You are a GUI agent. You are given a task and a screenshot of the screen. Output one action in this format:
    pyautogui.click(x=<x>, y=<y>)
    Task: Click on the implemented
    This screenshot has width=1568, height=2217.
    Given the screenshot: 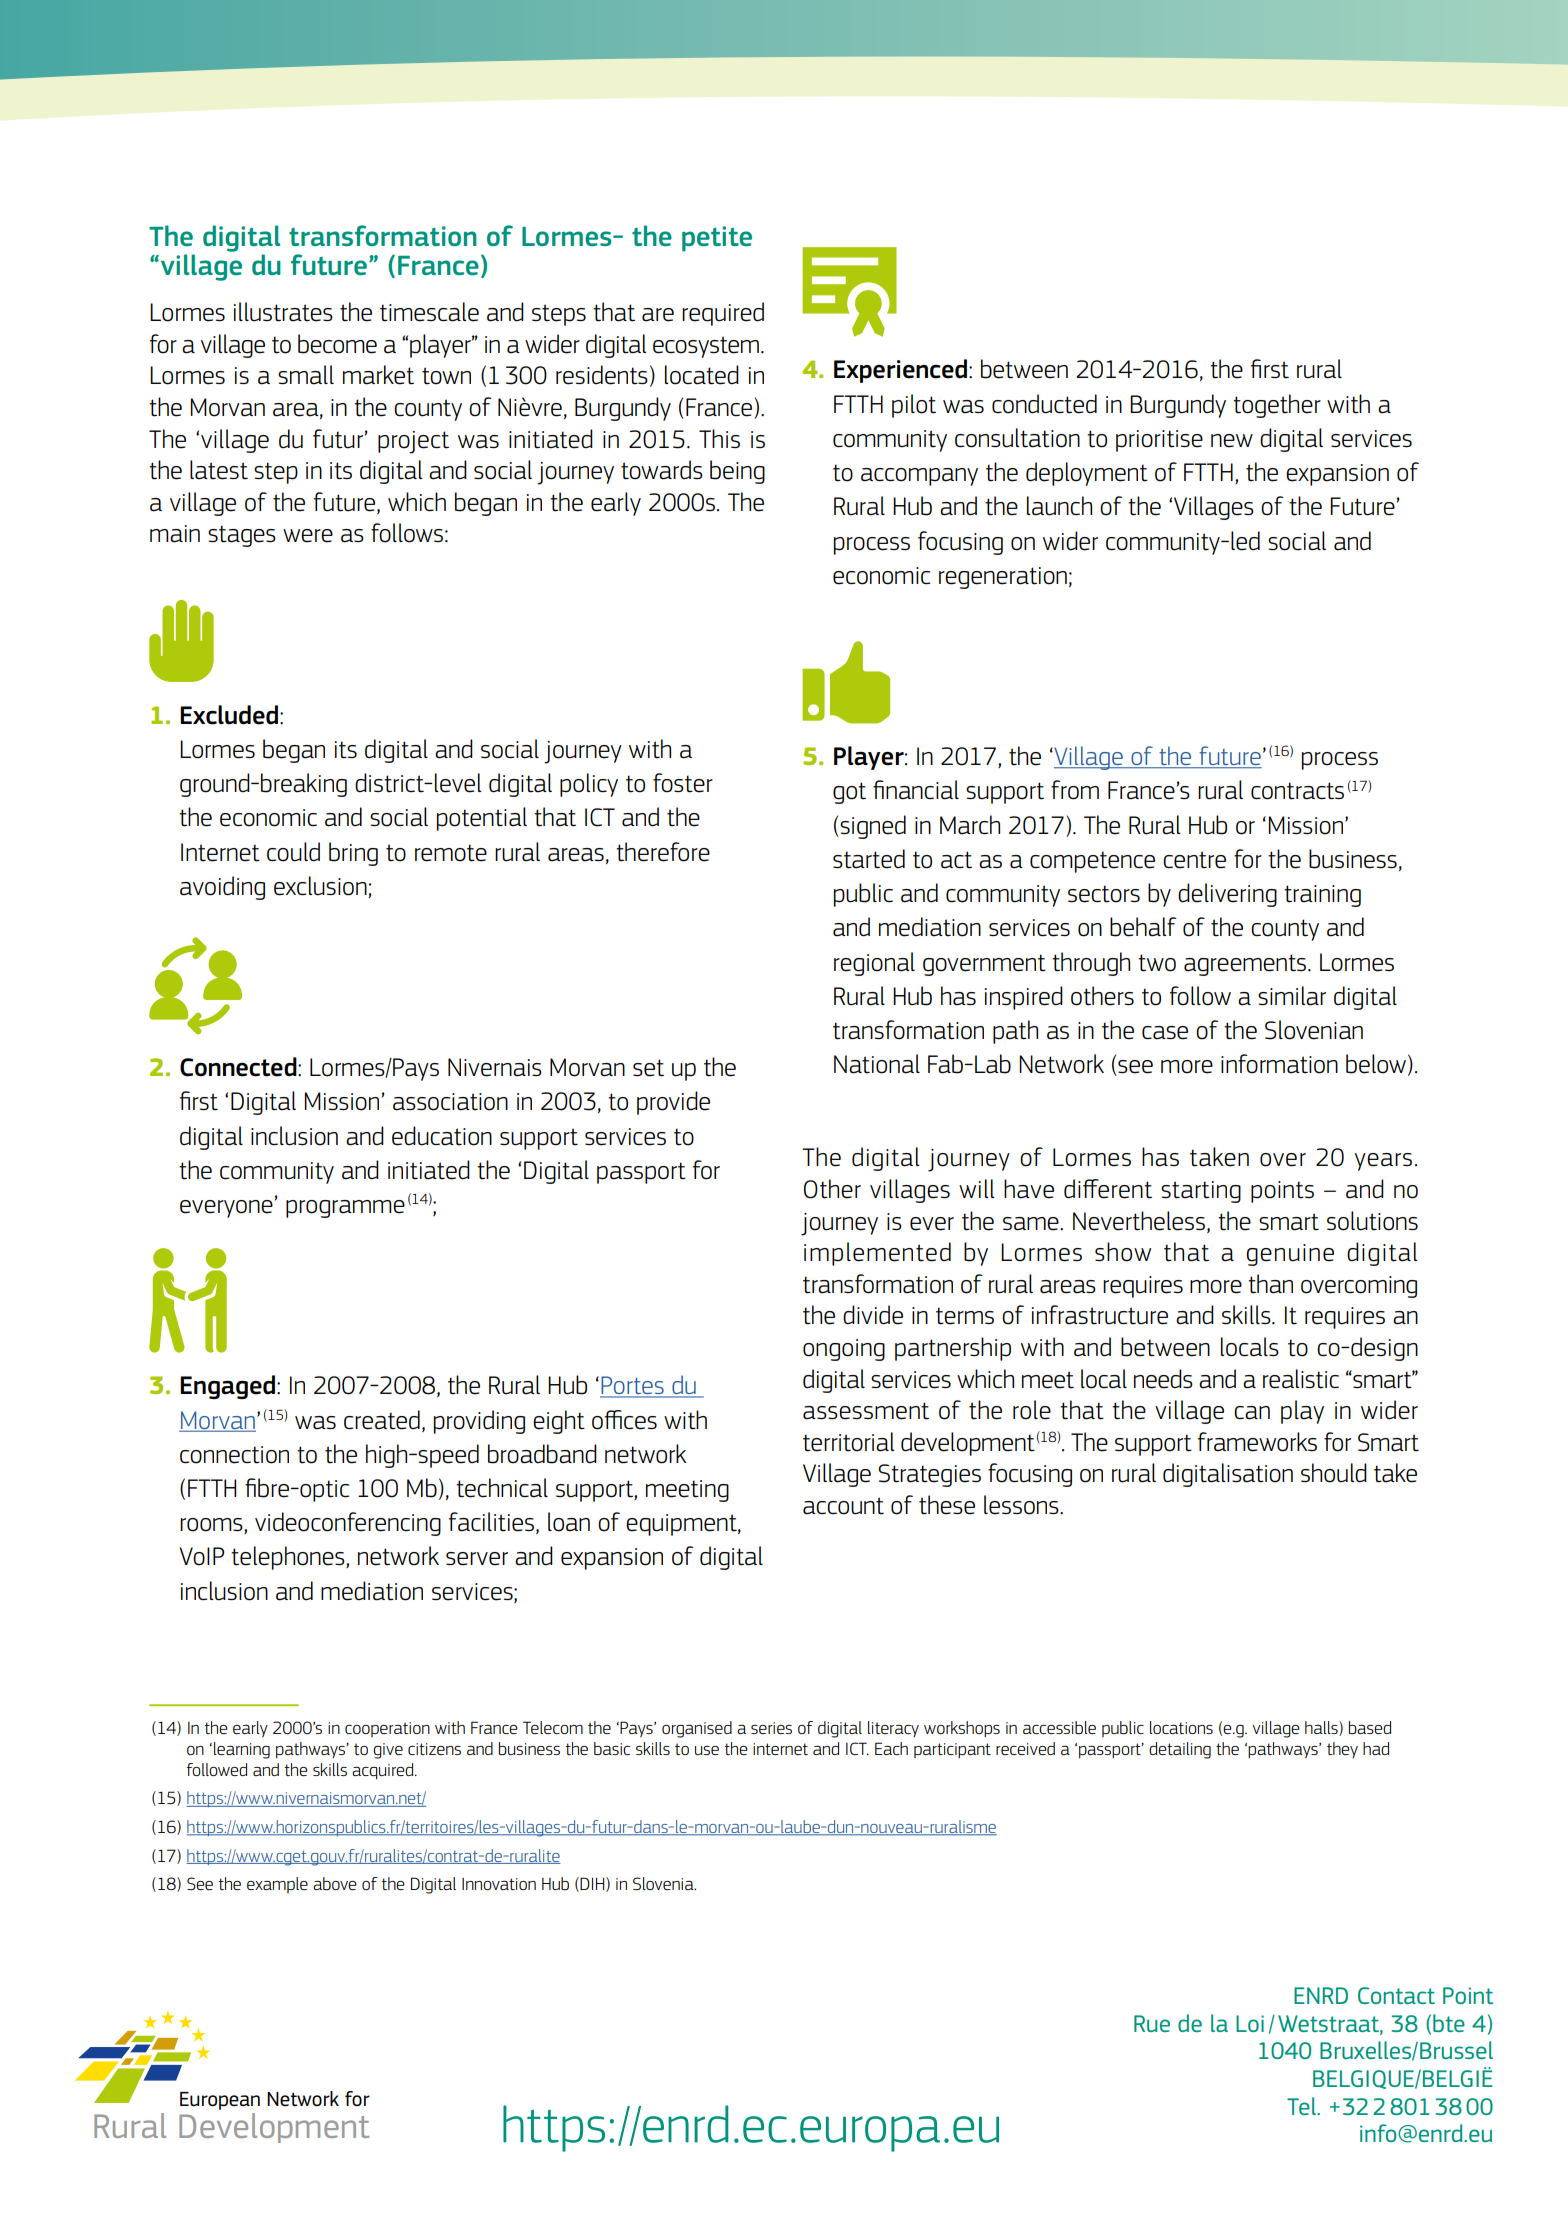 What is the action you would take?
    pyautogui.click(x=877, y=1254)
